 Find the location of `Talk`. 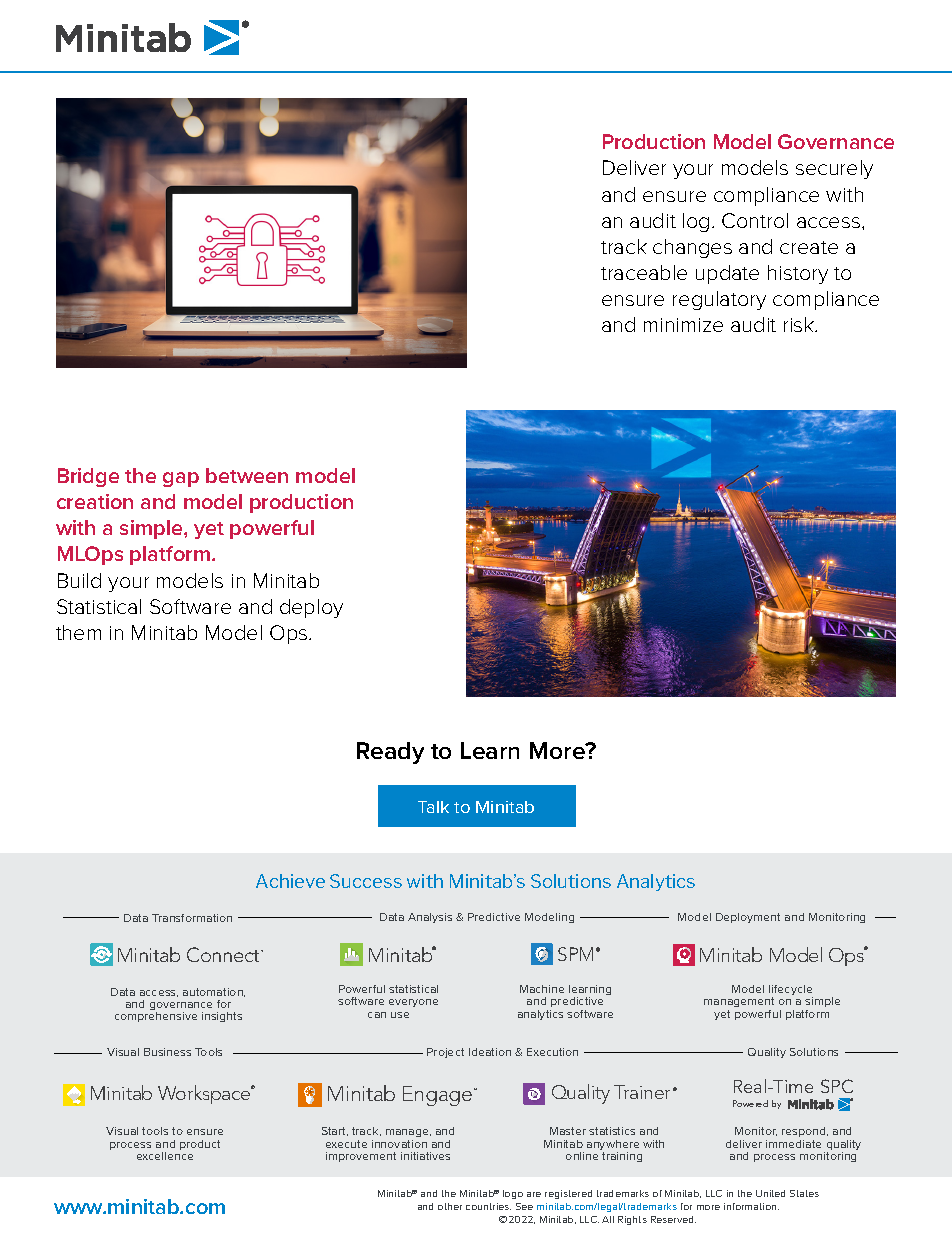

Talk is located at coordinates (433, 807).
